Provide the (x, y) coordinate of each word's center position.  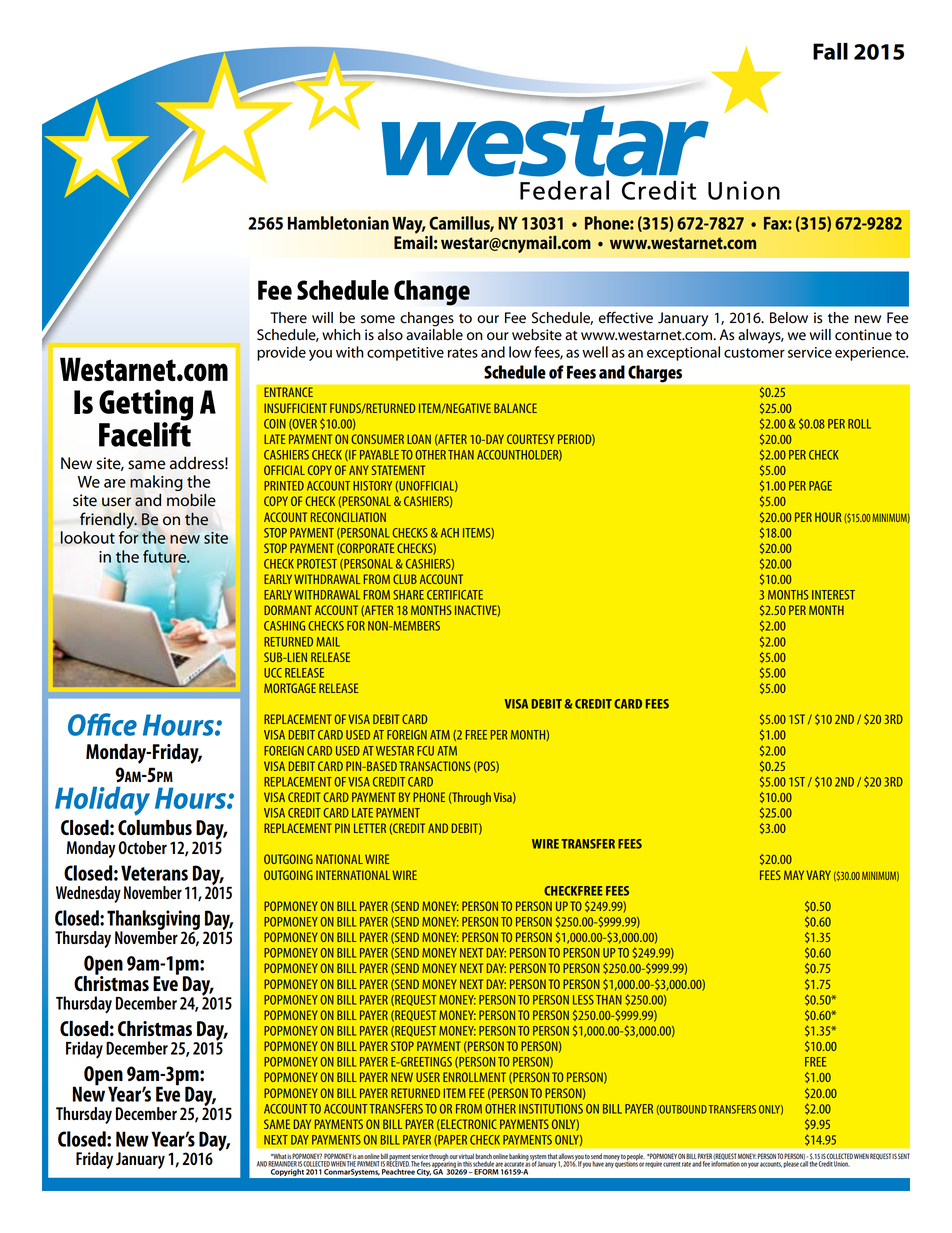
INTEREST (833, 595)
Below (789, 318)
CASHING (284, 626)
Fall (830, 51)
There (288, 318)
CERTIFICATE (455, 595)
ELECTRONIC (468, 1125)
